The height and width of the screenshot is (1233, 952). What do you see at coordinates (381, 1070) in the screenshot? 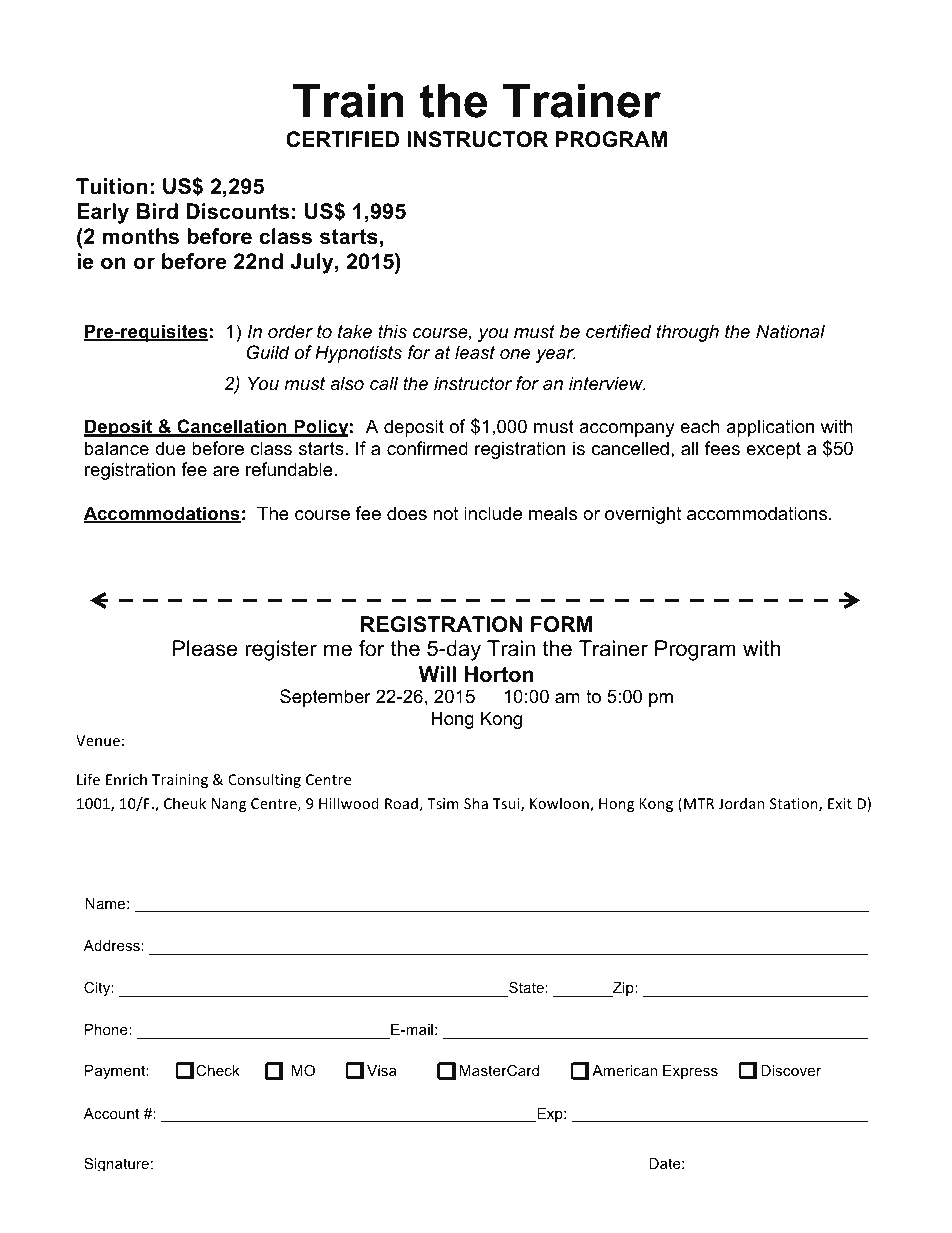
I see `Visa` at bounding box center [381, 1070].
